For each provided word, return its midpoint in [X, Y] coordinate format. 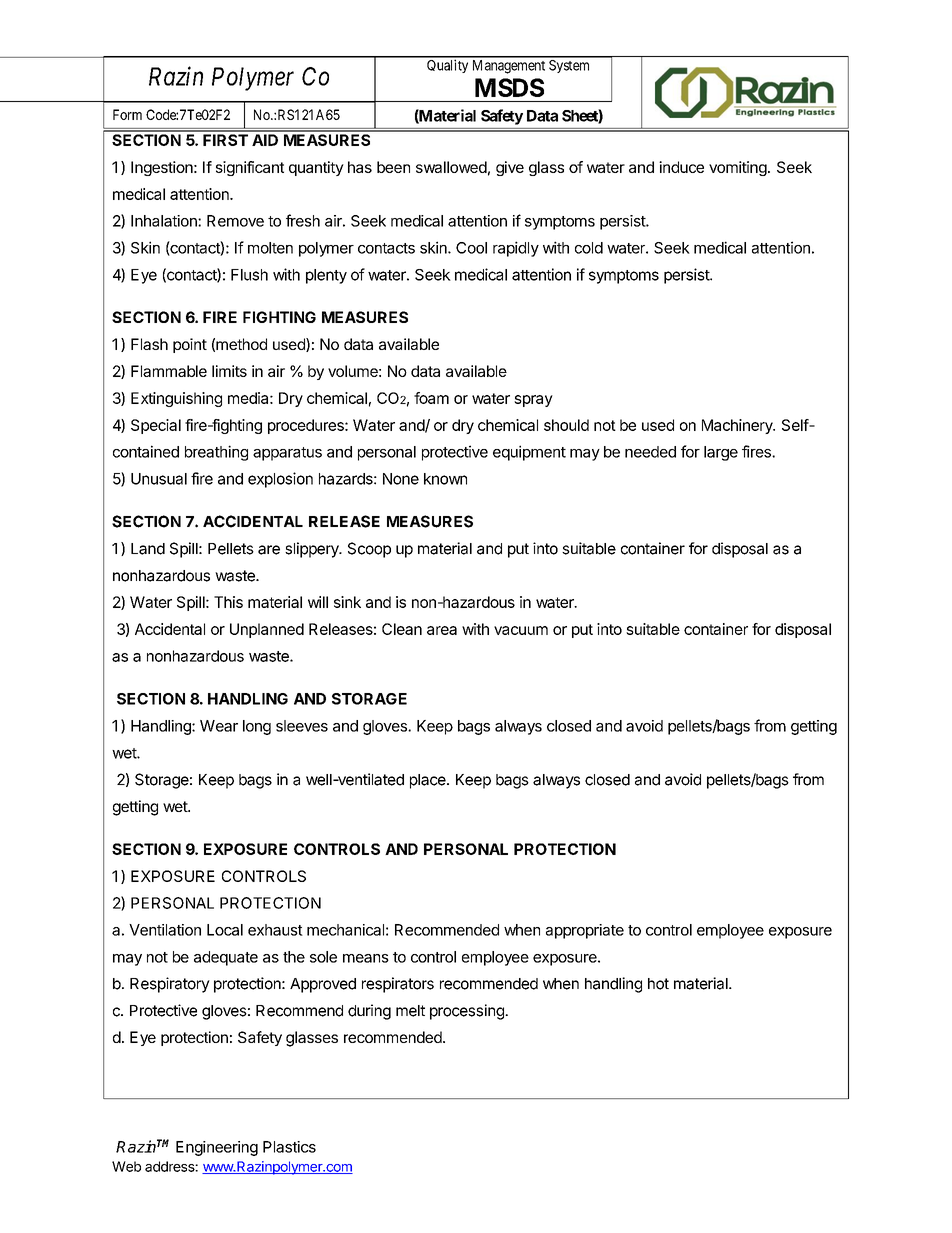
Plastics [289, 1147]
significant [250, 168]
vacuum [521, 630]
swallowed [451, 167]
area [442, 630]
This [228, 602]
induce [681, 167]
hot [658, 984]
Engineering [217, 1148]
